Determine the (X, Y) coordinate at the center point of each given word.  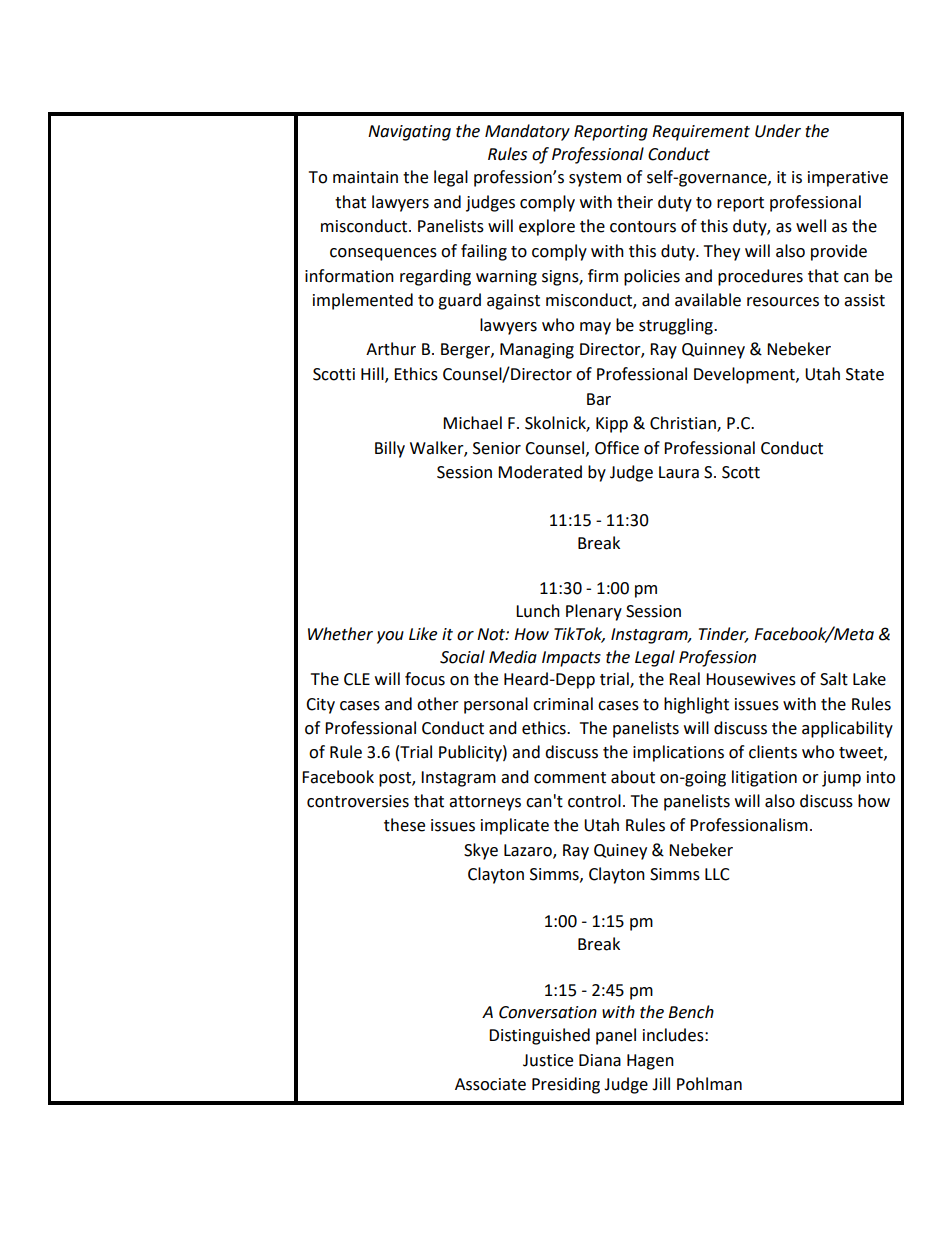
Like (423, 634)
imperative (848, 179)
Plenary (594, 612)
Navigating (409, 133)
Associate (490, 1084)
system (595, 179)
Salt (834, 679)
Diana (600, 1060)
